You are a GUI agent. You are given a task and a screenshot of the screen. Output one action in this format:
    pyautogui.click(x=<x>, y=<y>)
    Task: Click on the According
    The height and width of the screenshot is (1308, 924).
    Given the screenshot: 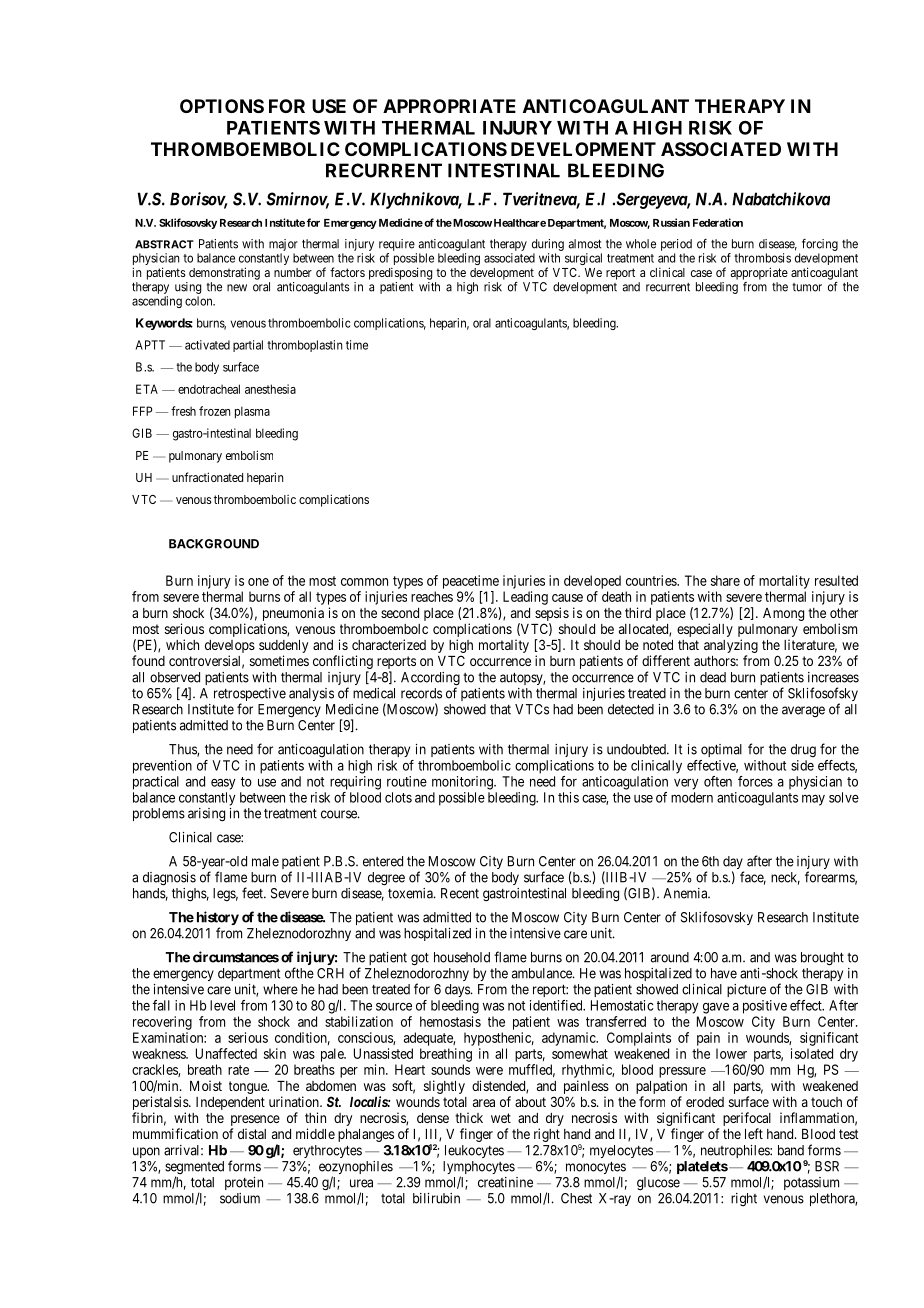 What is the action you would take?
    pyautogui.click(x=430, y=680)
